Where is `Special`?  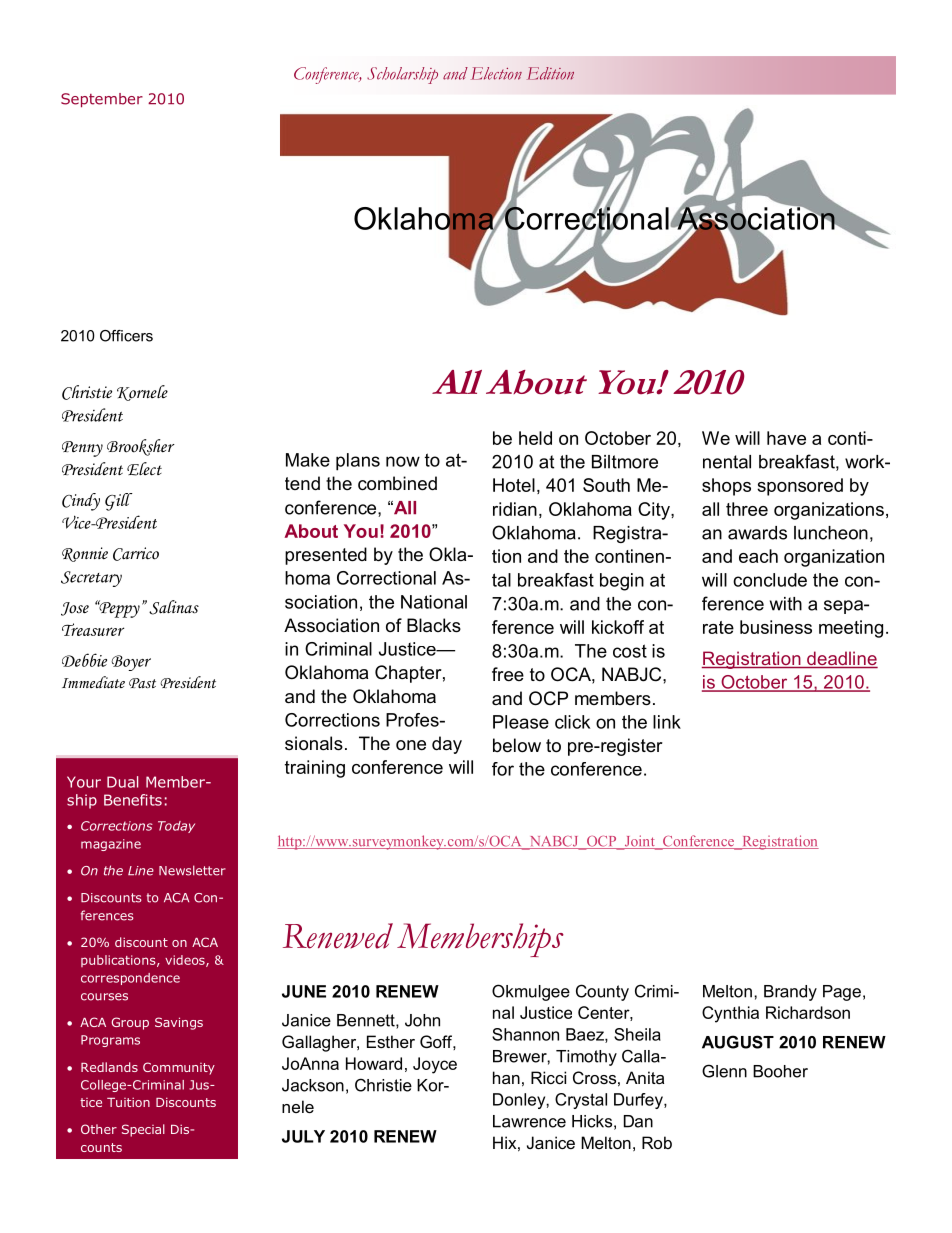
Special is located at coordinates (143, 1130).
